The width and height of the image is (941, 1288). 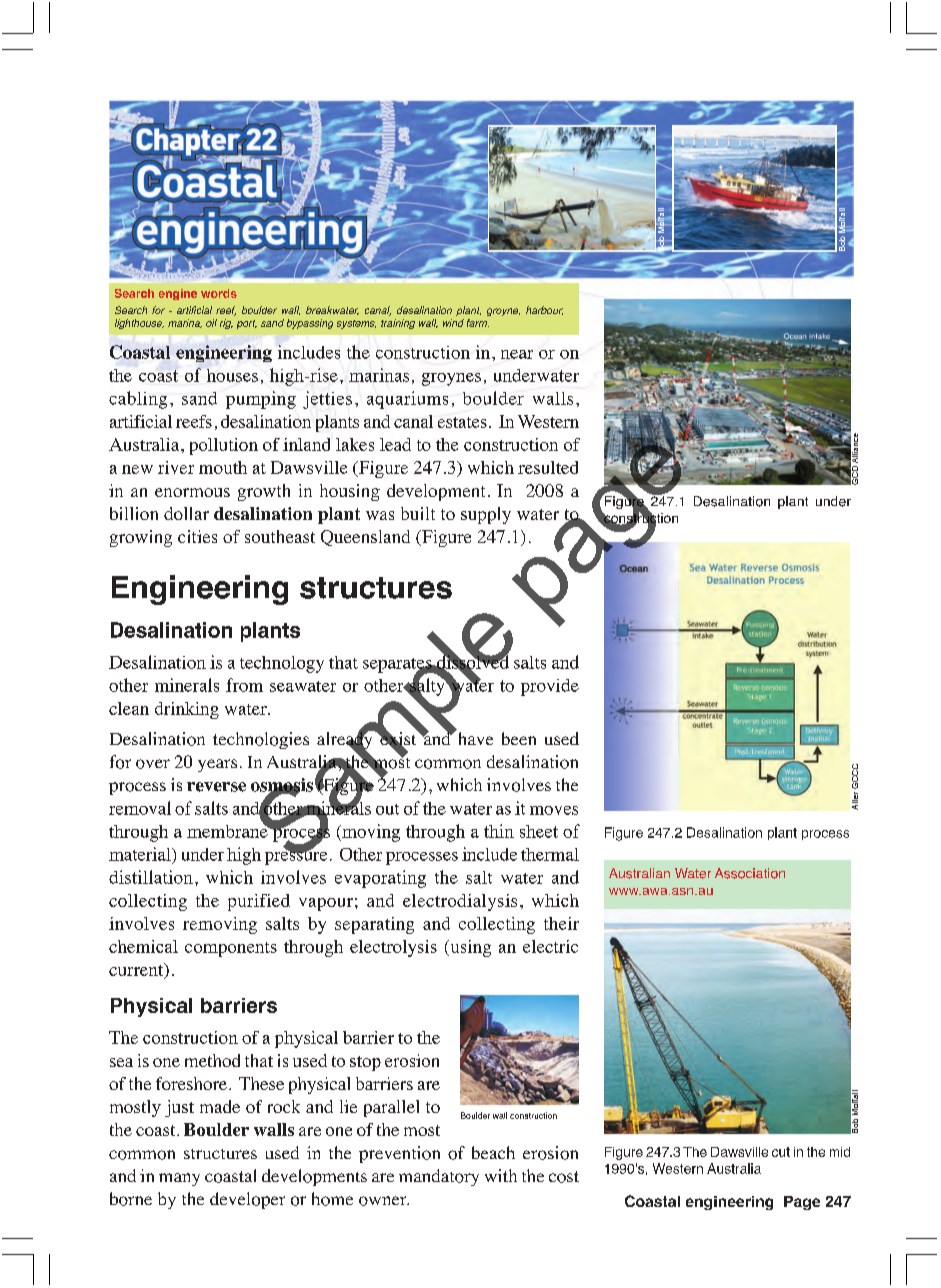 What do you see at coordinates (216, 787) in the image?
I see `reverse` at bounding box center [216, 787].
